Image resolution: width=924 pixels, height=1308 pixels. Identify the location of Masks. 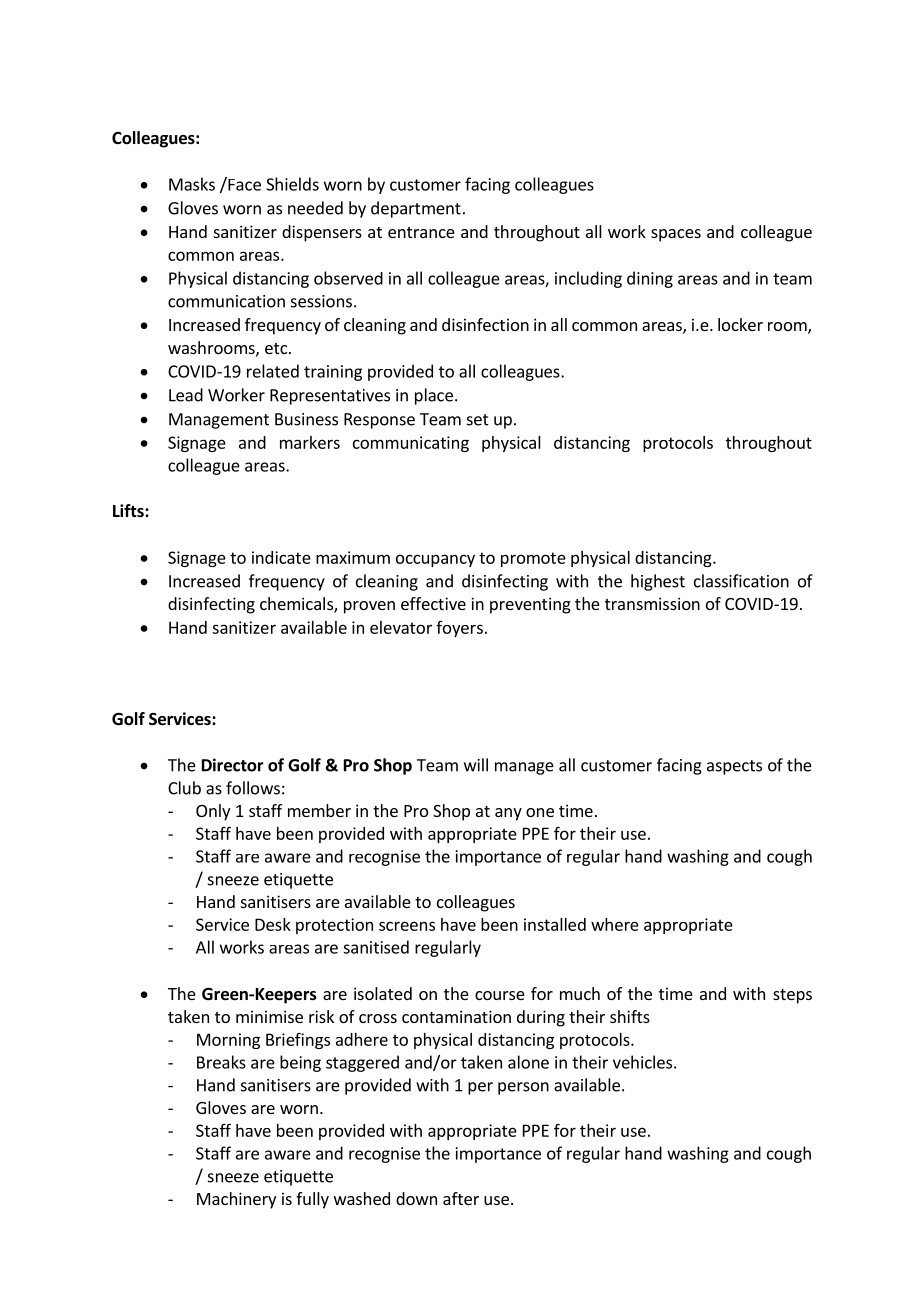
(192, 184).
